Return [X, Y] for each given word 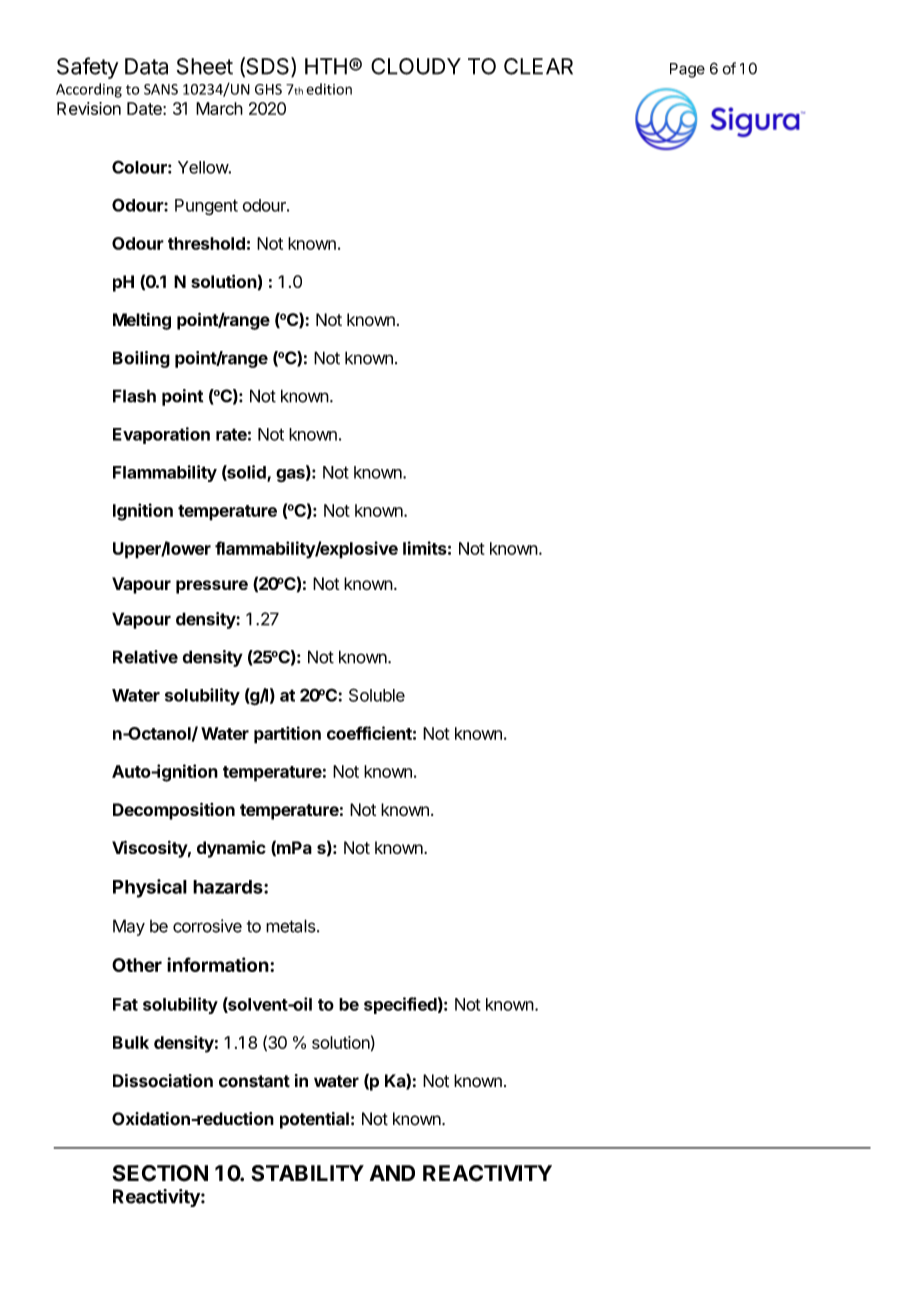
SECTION [160, 1173]
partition [287, 735]
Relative [145, 657]
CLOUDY [416, 66]
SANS [161, 89]
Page [687, 70]
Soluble [377, 695]
